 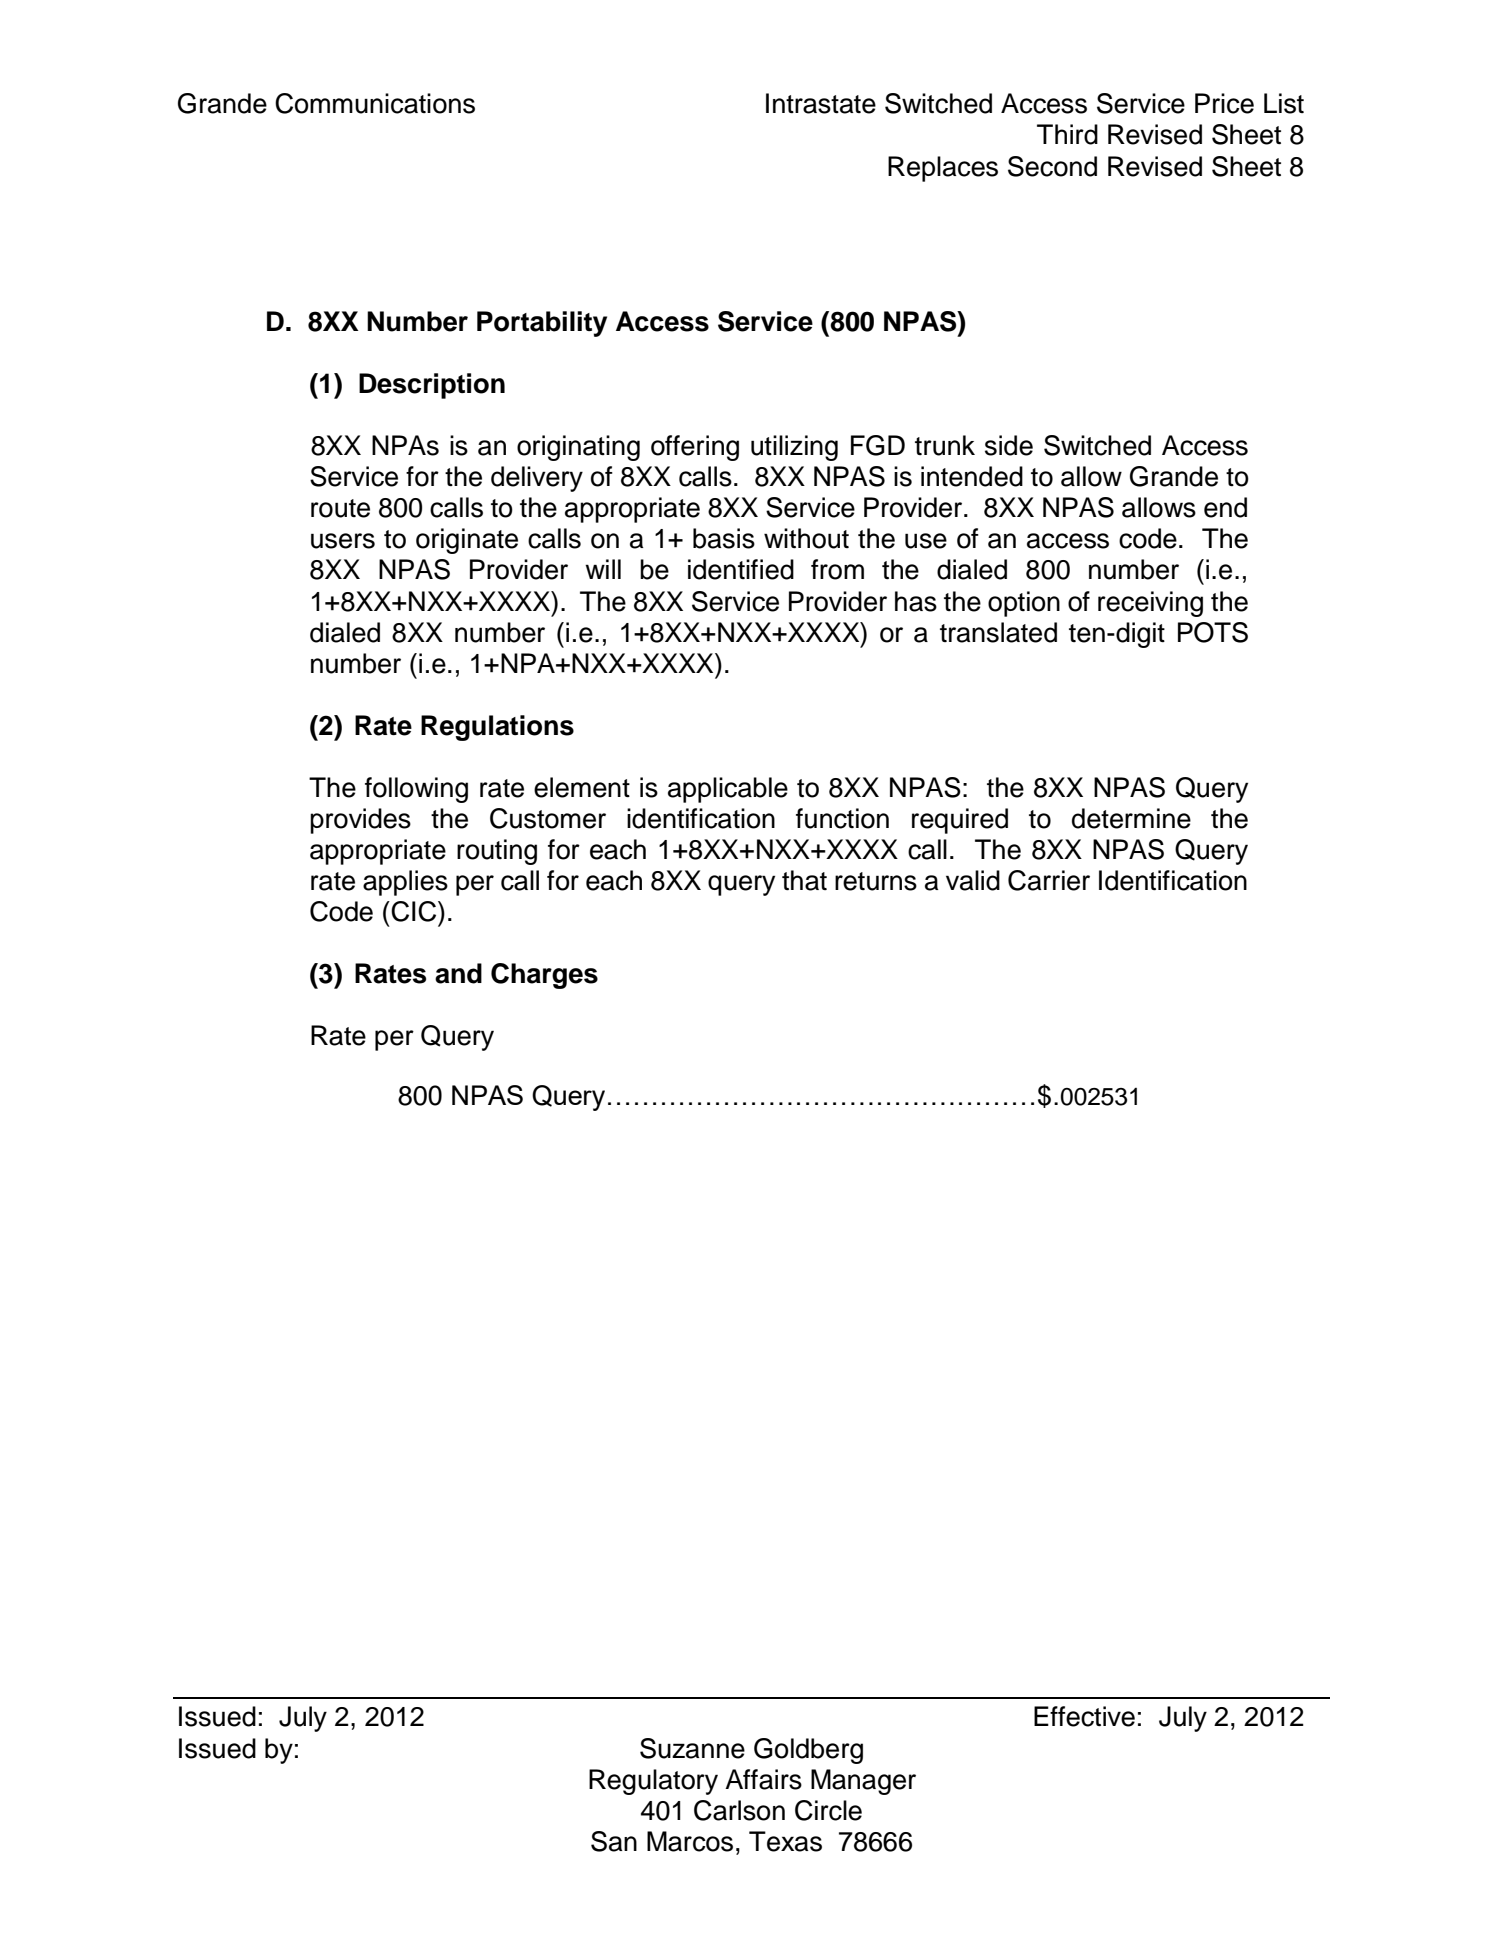 What do you see at coordinates (1224, 103) in the image?
I see `Price` at bounding box center [1224, 103].
